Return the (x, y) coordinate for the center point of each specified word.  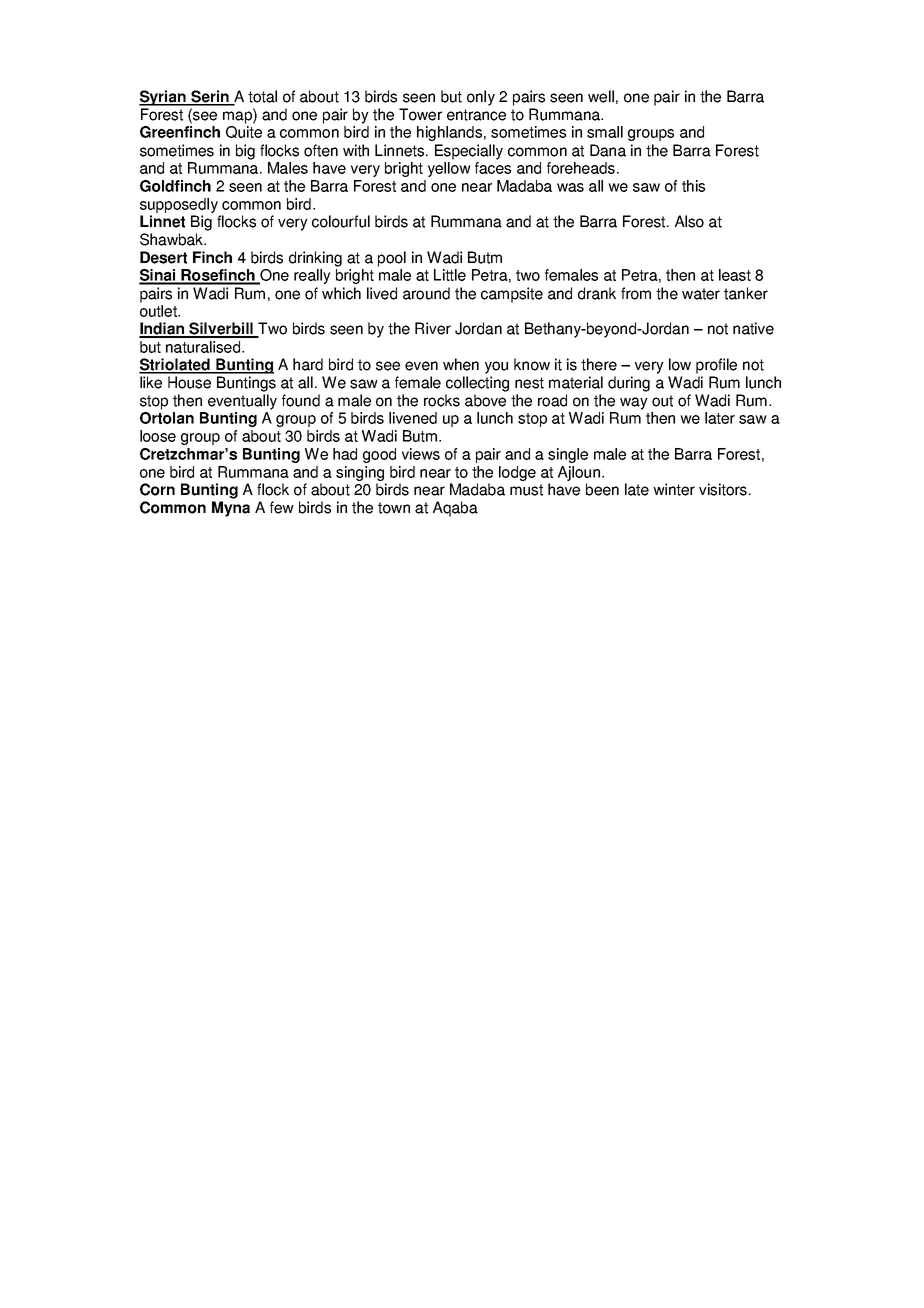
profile (716, 366)
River (433, 328)
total (262, 96)
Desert (163, 257)
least (735, 275)
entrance (476, 115)
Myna (231, 509)
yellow (449, 169)
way (634, 403)
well (601, 96)
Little (450, 275)
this (693, 186)
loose (158, 436)
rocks (442, 400)
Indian (163, 329)
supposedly (179, 205)
